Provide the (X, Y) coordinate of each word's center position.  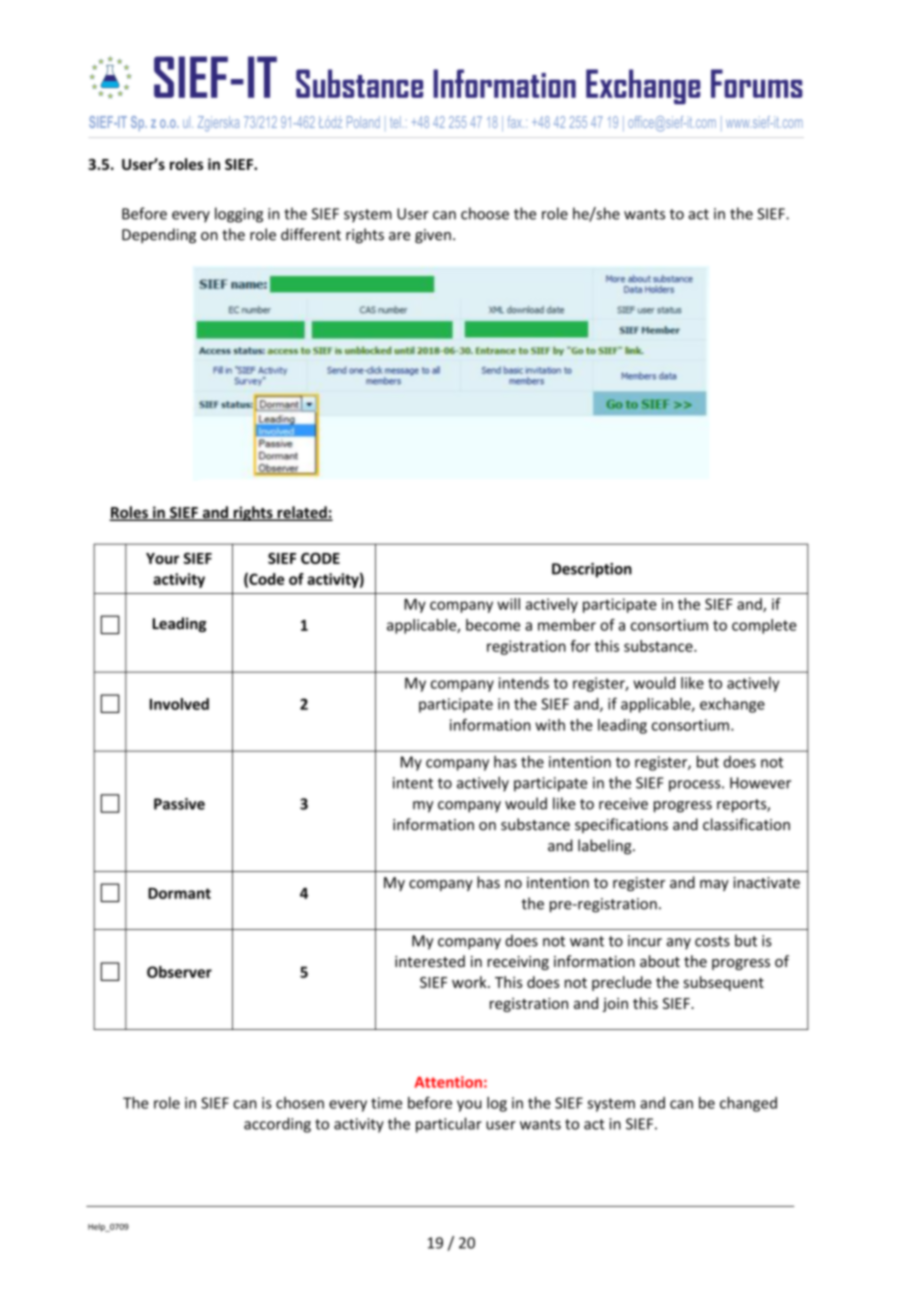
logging (239, 215)
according (277, 1125)
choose (485, 213)
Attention (448, 1082)
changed (748, 1104)
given (433, 236)
